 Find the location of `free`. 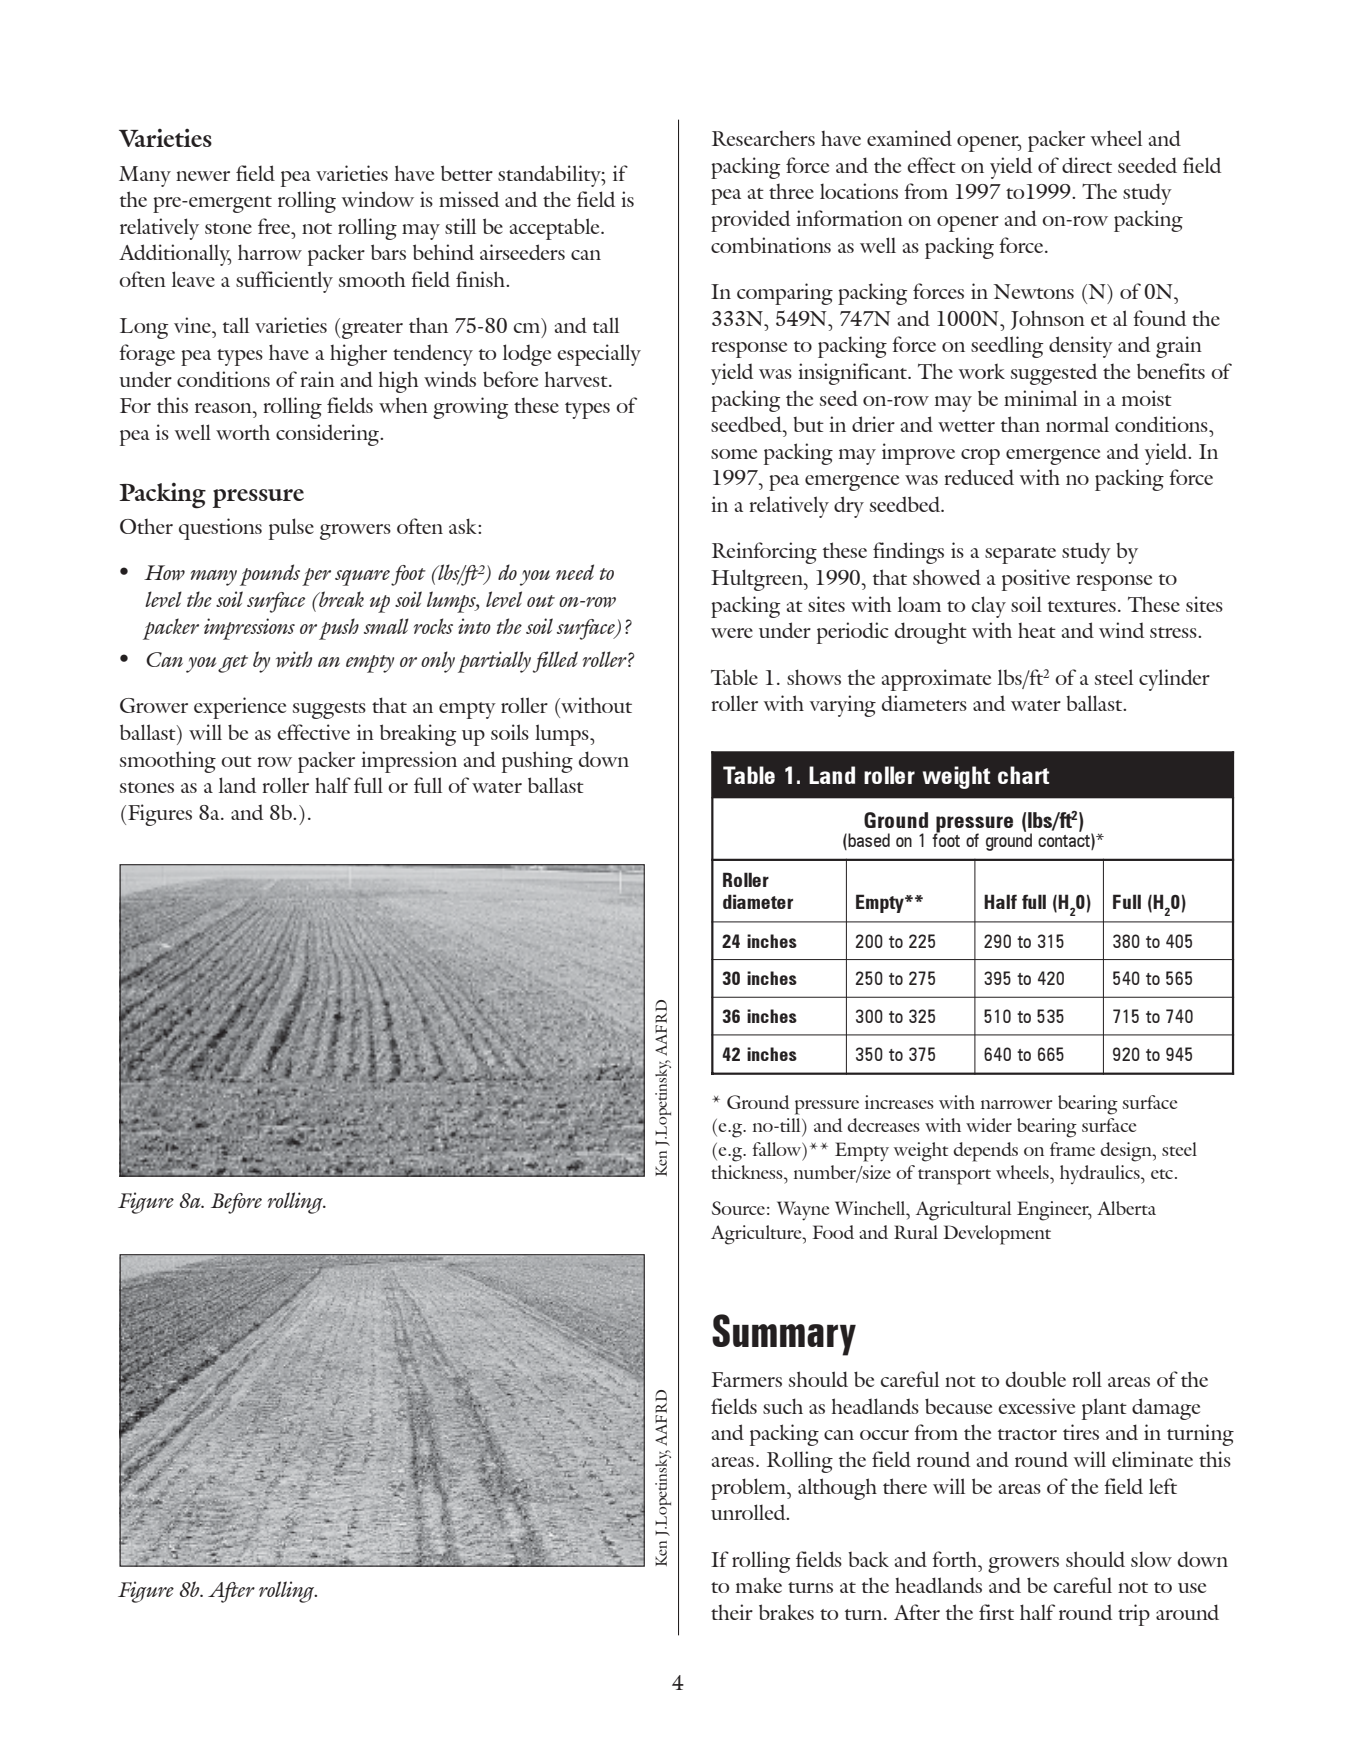

free is located at coordinates (275, 226).
